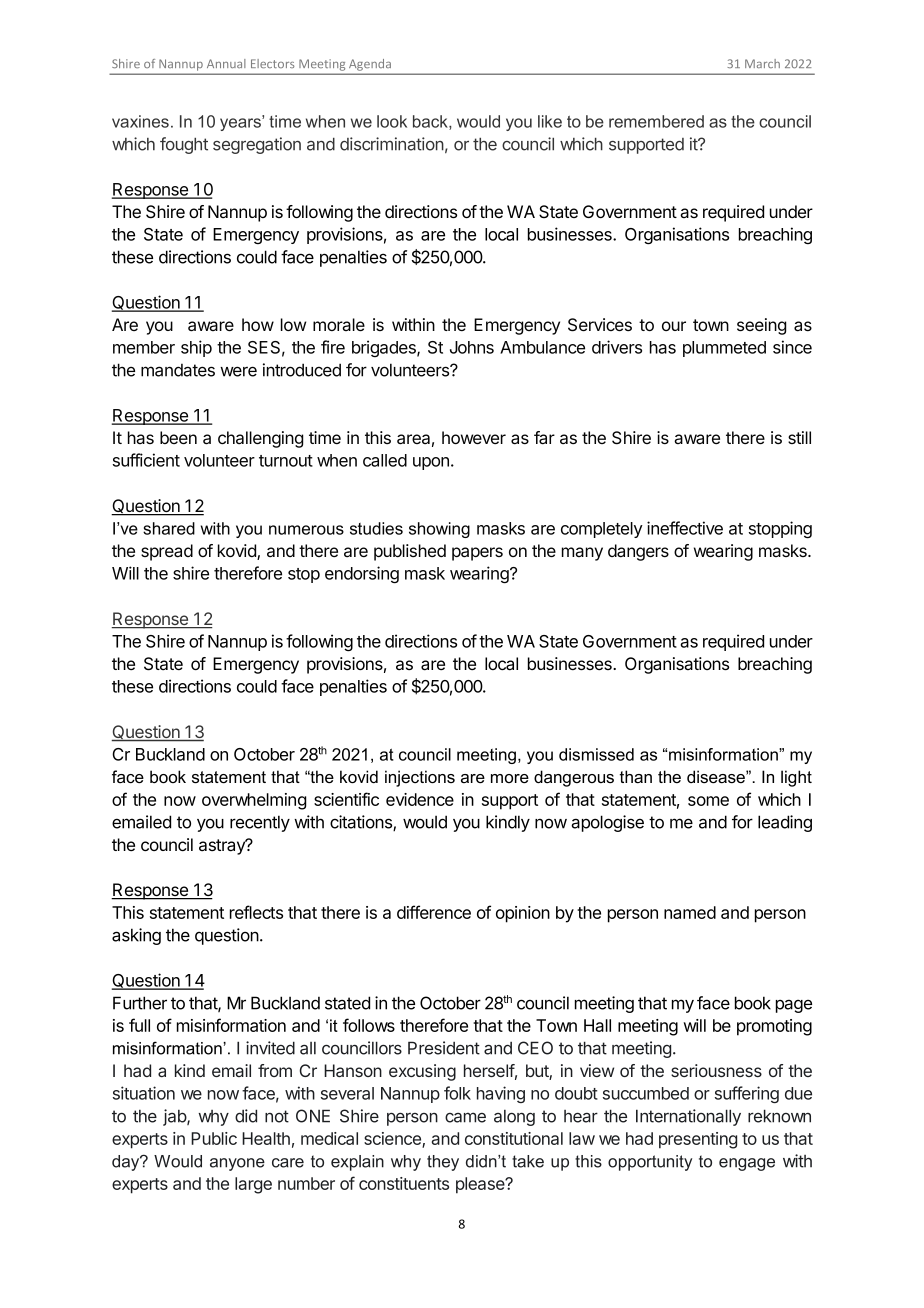 Image resolution: width=924 pixels, height=1308 pixels. What do you see at coordinates (724, 349) in the page?
I see `plummeted` at bounding box center [724, 349].
